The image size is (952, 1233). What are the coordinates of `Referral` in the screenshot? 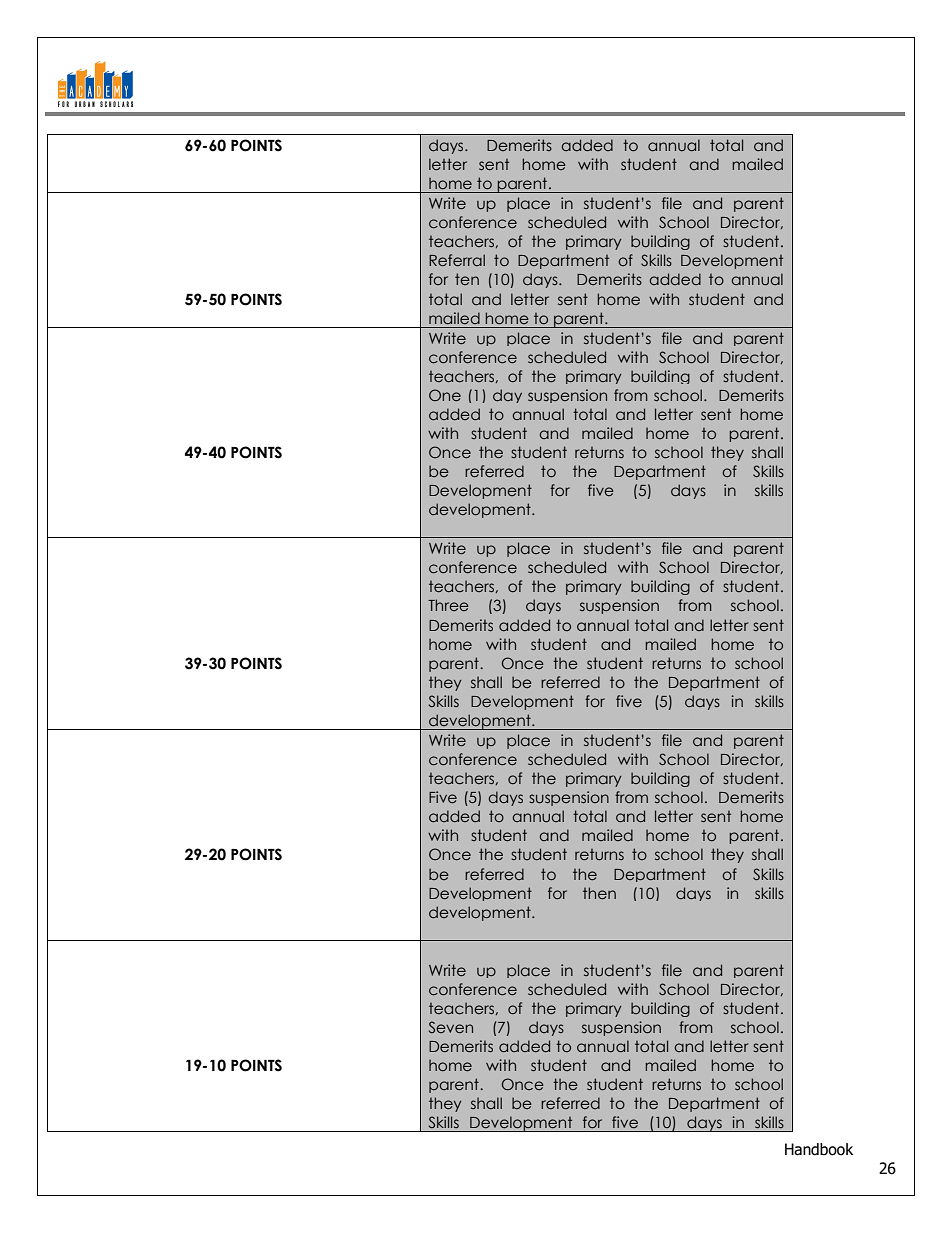 It's located at (457, 260).
